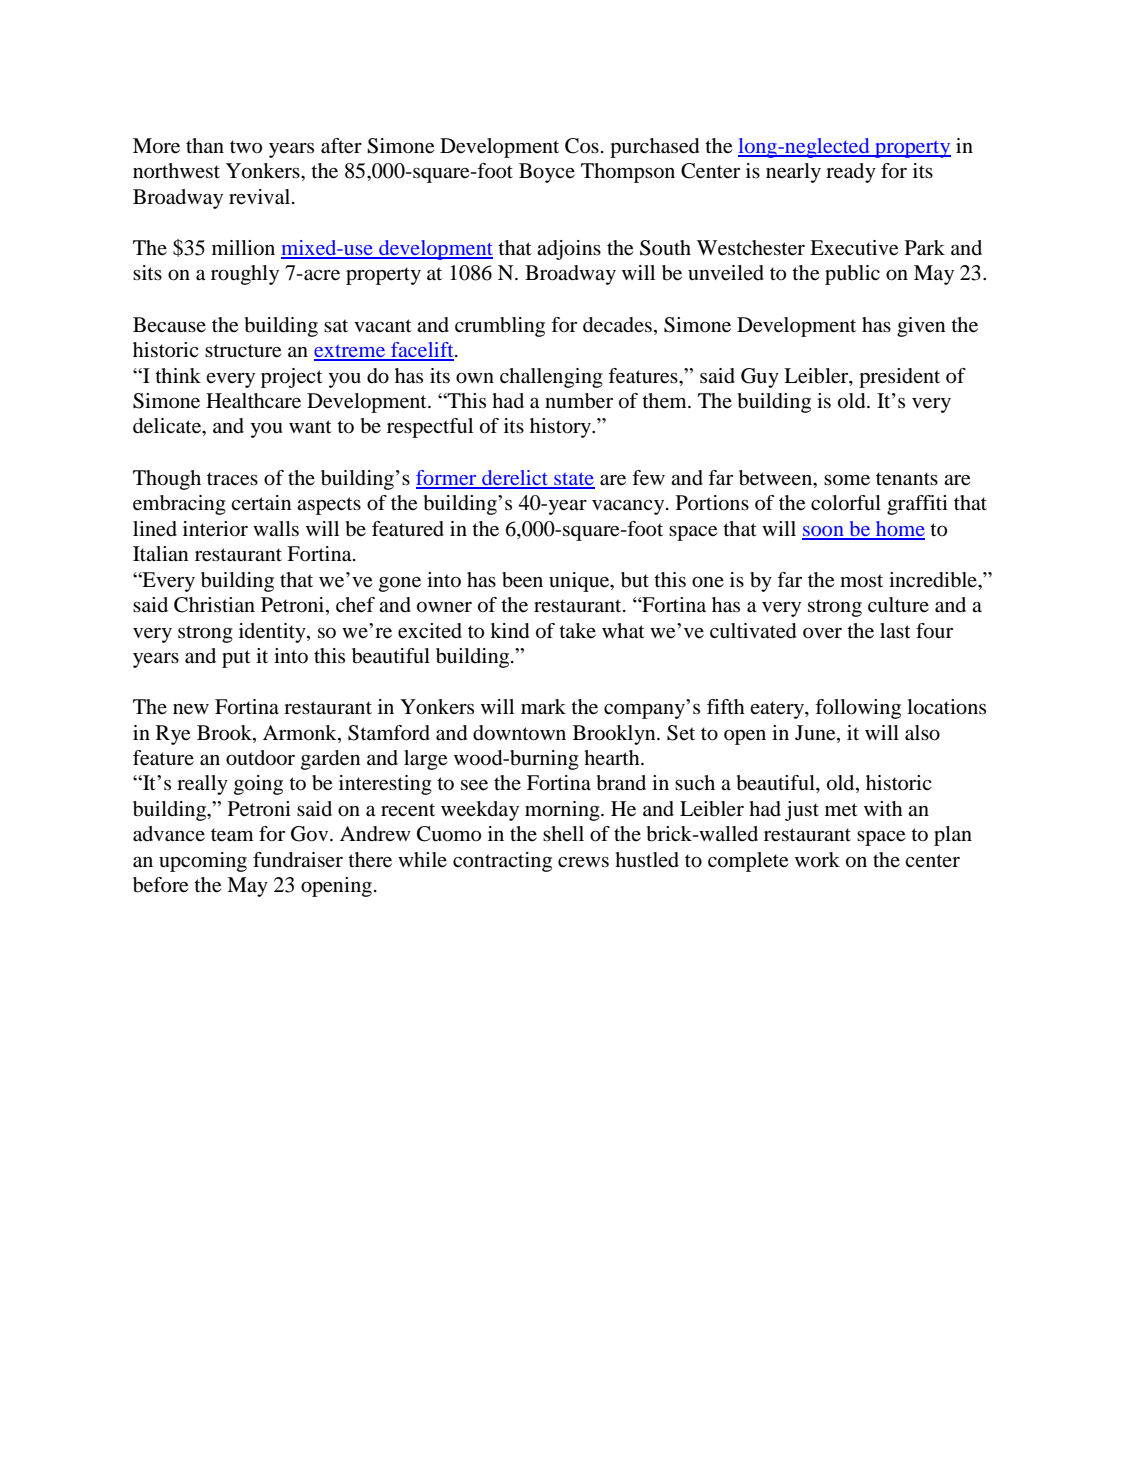  What do you see at coordinates (246, 147) in the image?
I see `two` at bounding box center [246, 147].
